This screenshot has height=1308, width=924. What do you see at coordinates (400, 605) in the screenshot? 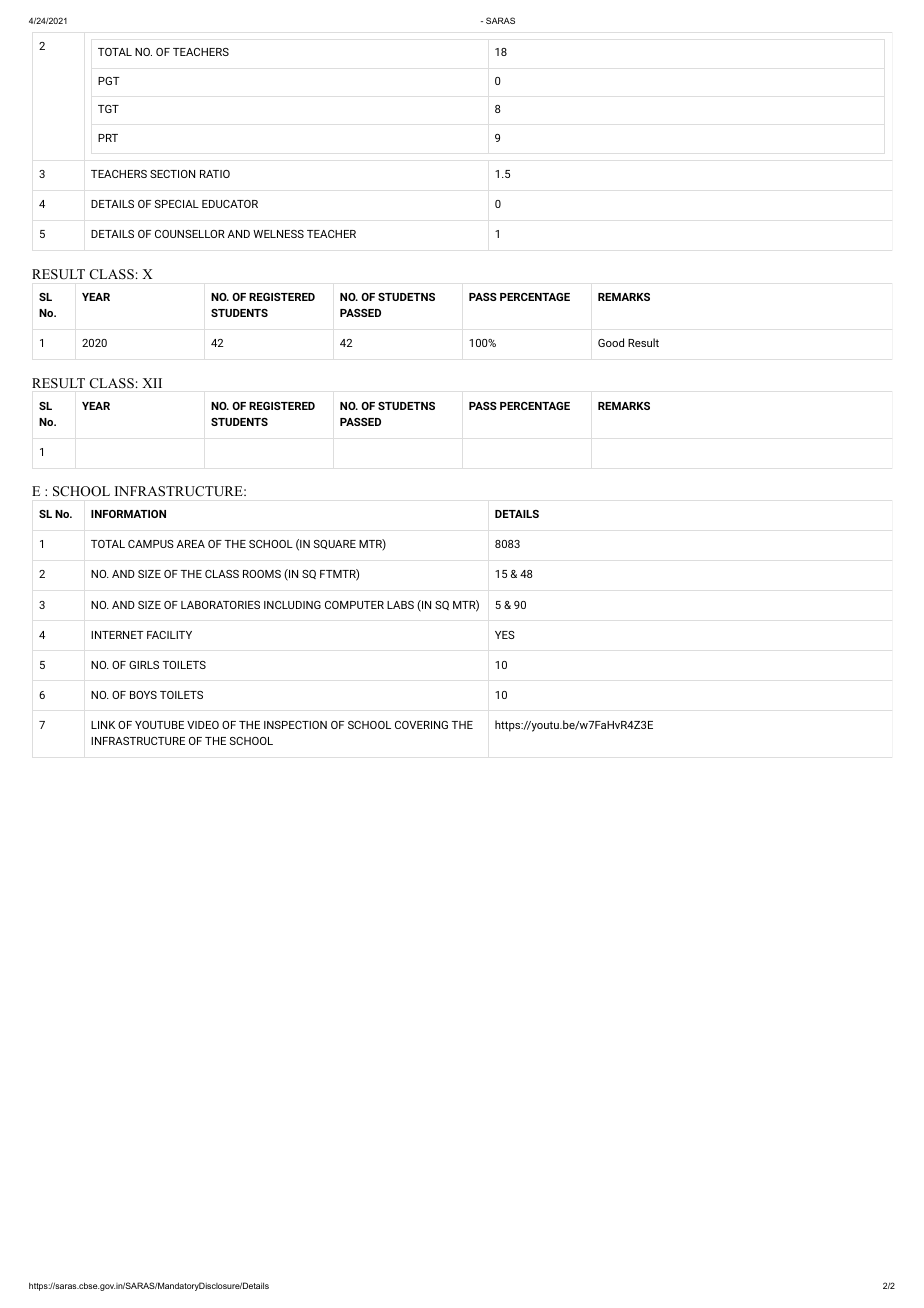
I see `LABS` at bounding box center [400, 605].
